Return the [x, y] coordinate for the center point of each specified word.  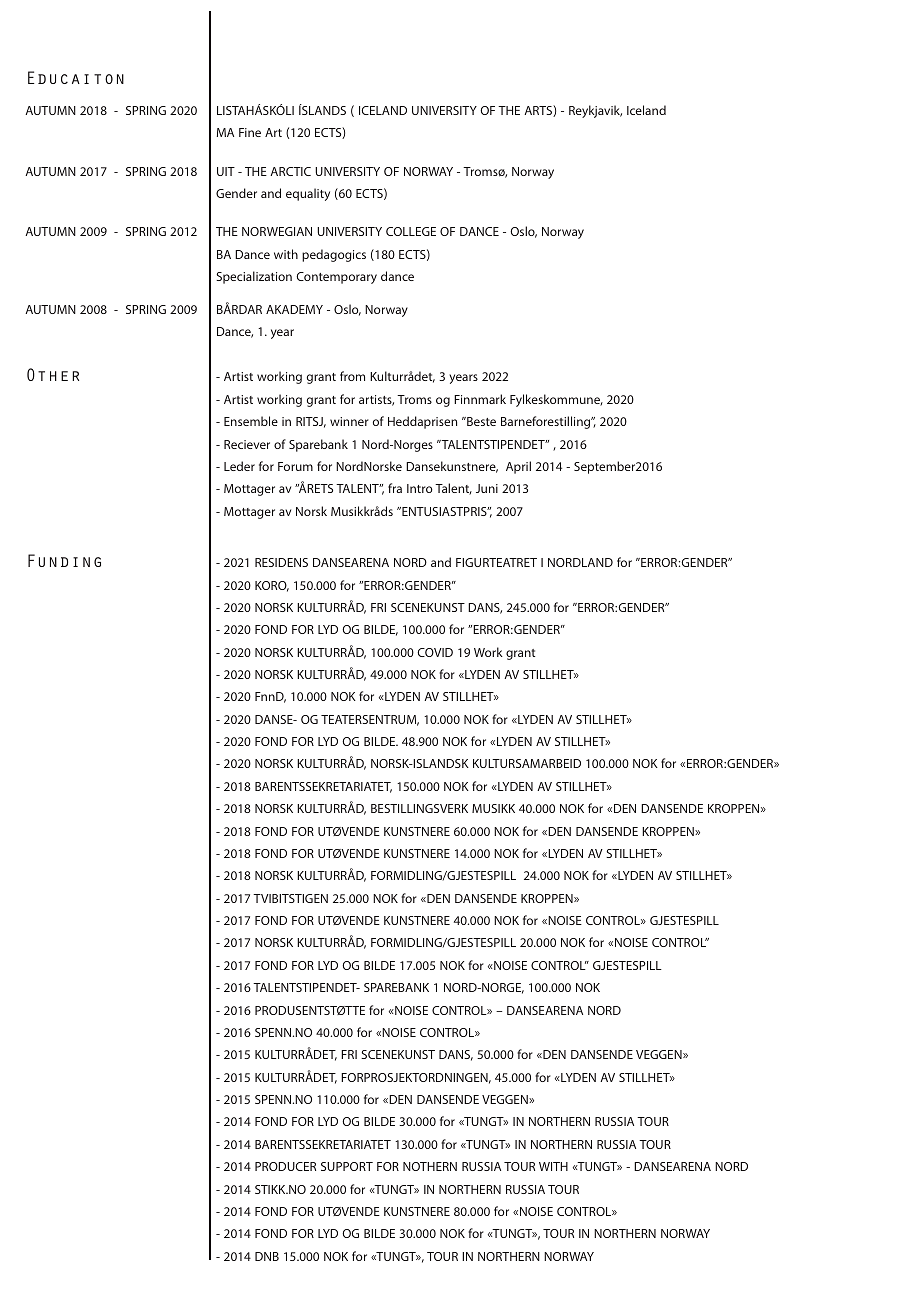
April [518, 467]
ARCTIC [290, 171]
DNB [267, 1256]
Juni [487, 488]
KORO [272, 586]
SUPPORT [347, 1166]
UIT [226, 171]
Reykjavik [595, 111]
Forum [295, 466]
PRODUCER [285, 1166]
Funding [64, 560]
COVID [435, 652]
